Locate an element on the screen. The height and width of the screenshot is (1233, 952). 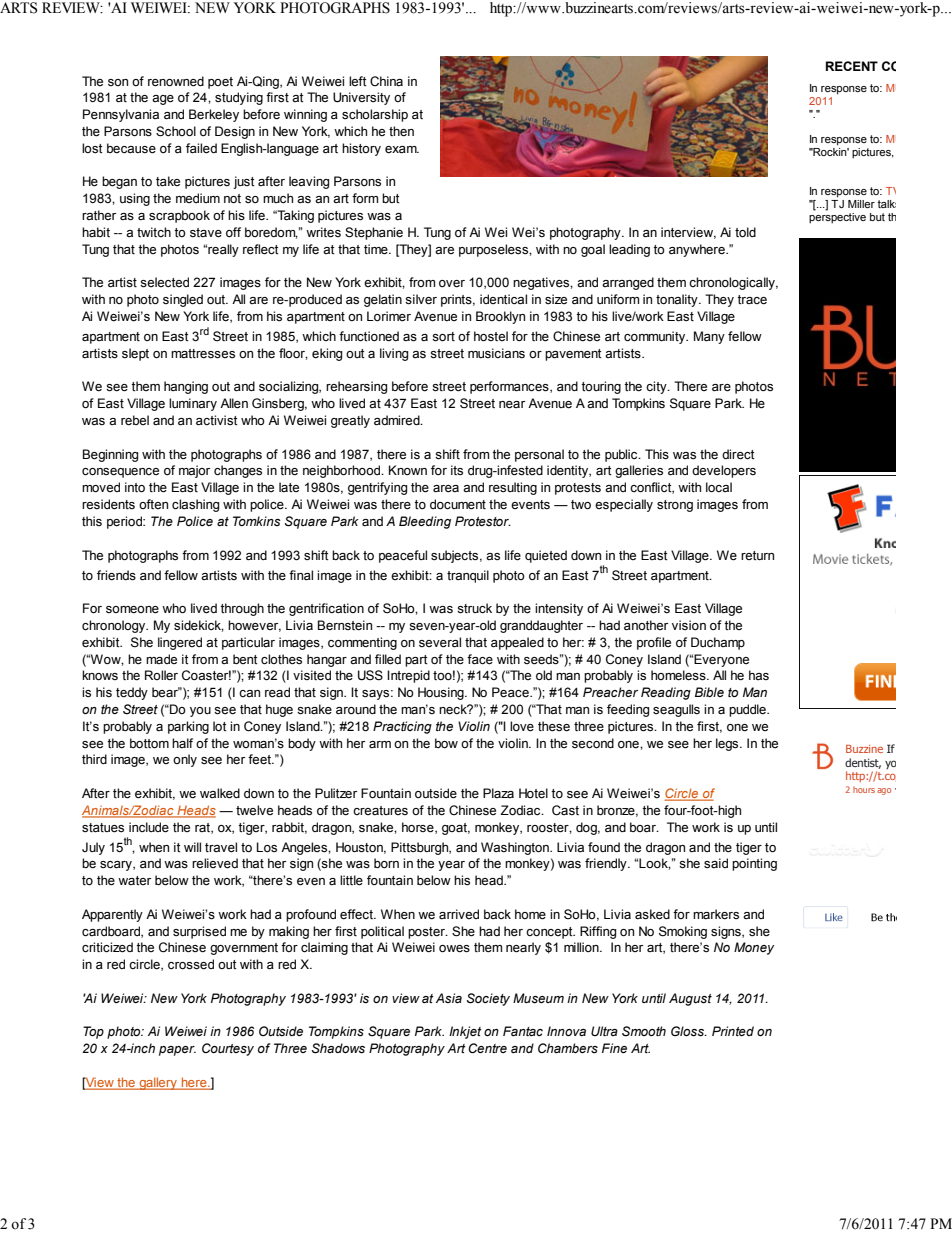
walked is located at coordinates (220, 793).
